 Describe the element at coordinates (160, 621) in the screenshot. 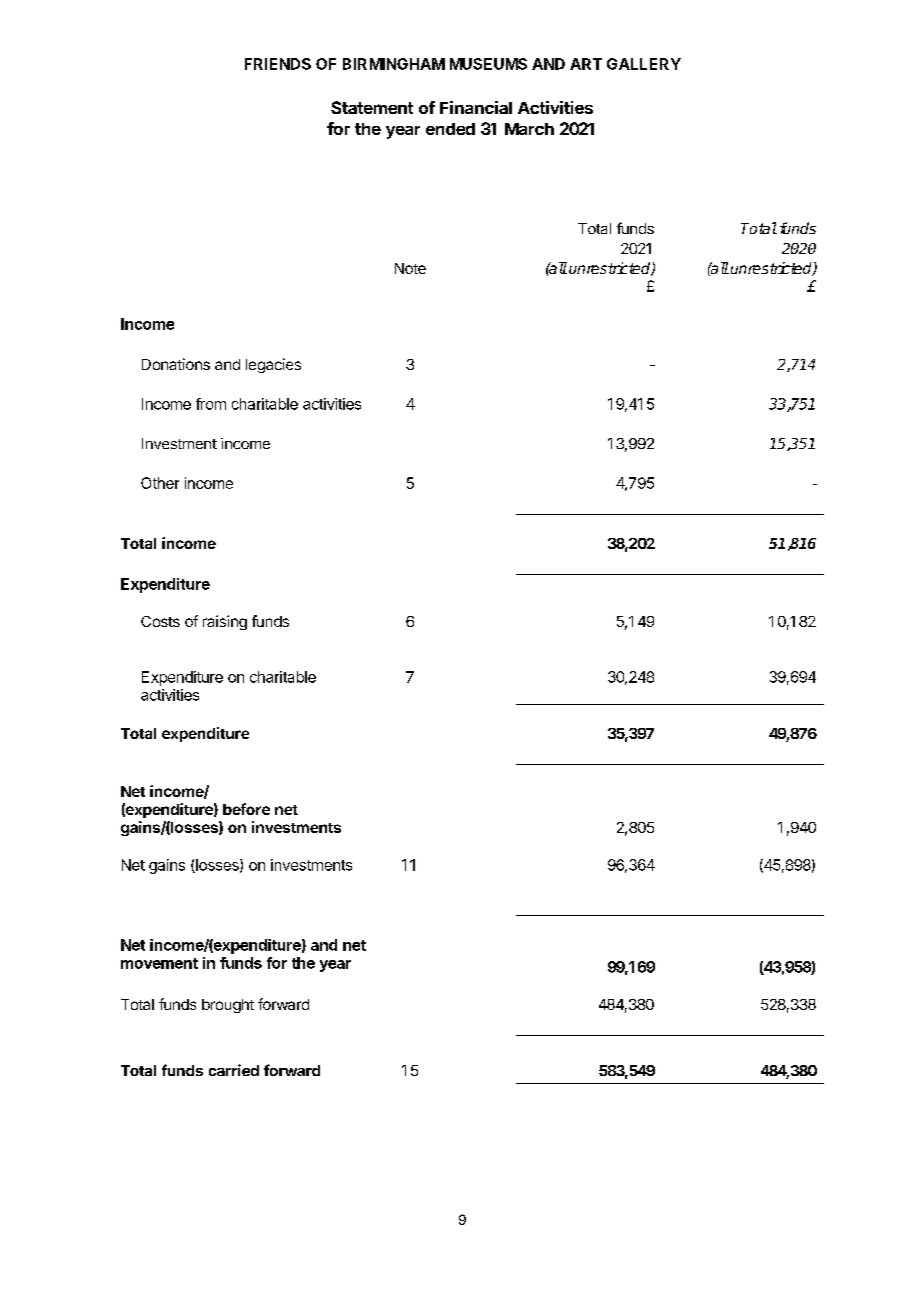

I see `Costs` at that location.
